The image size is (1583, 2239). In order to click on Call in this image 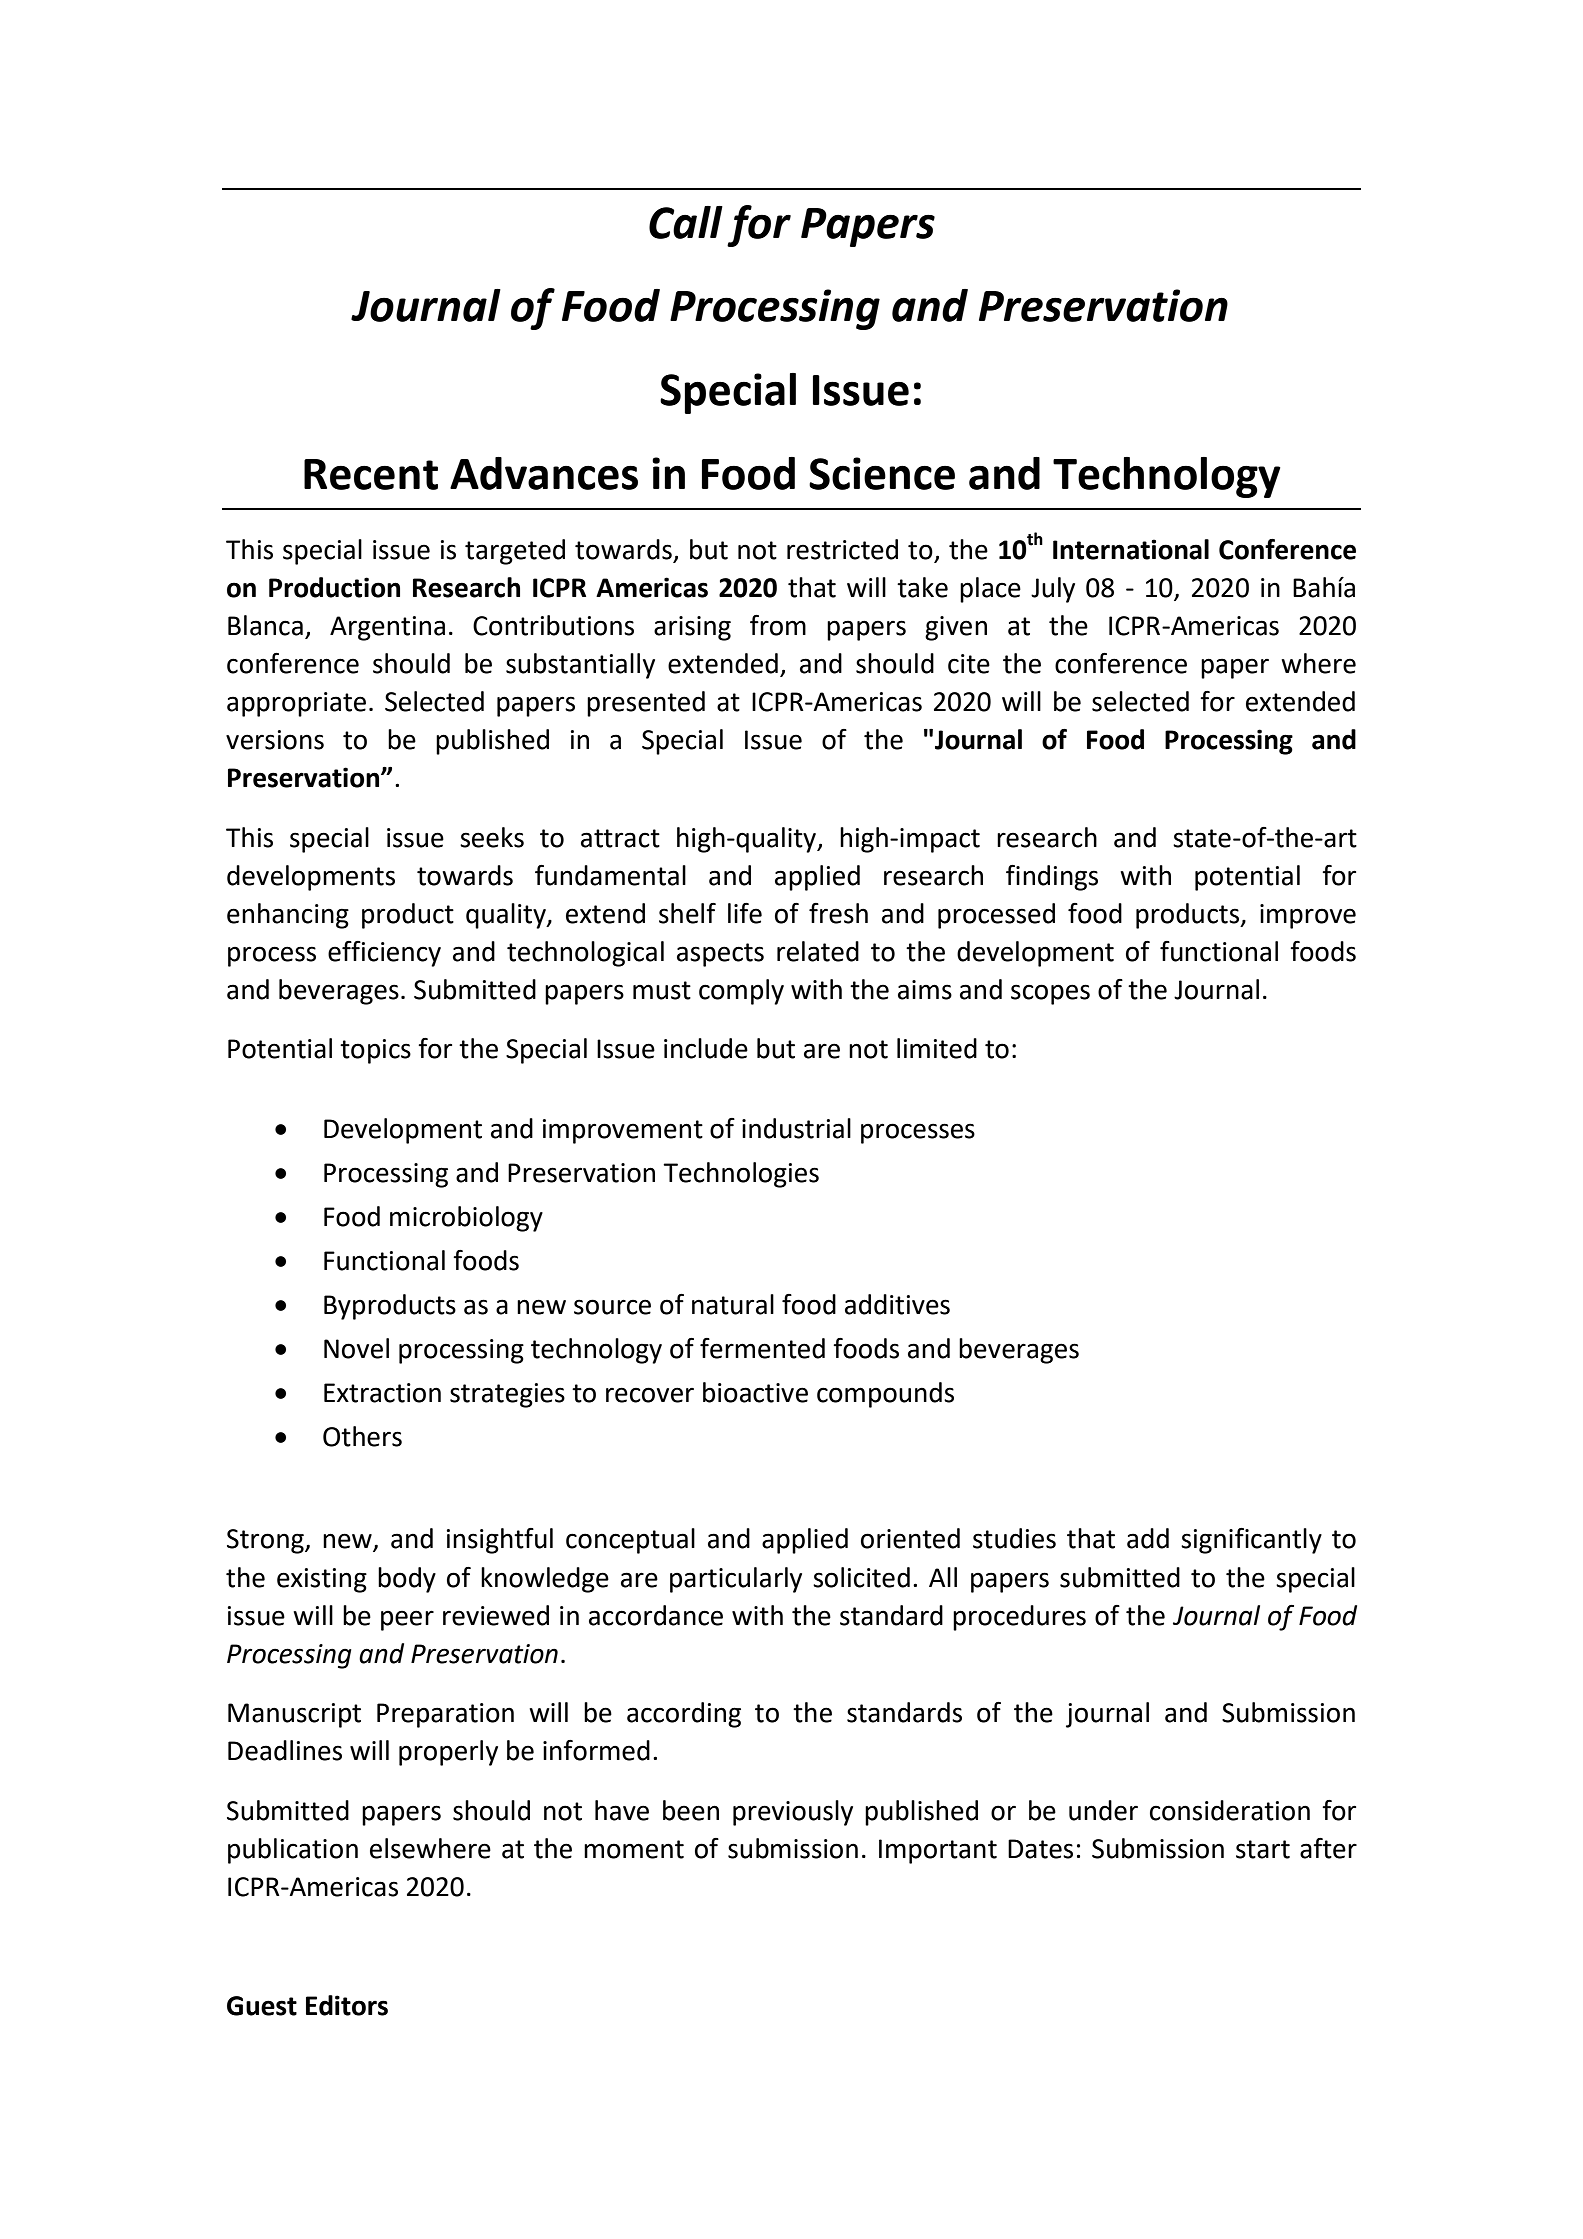, I will do `click(686, 222)`.
